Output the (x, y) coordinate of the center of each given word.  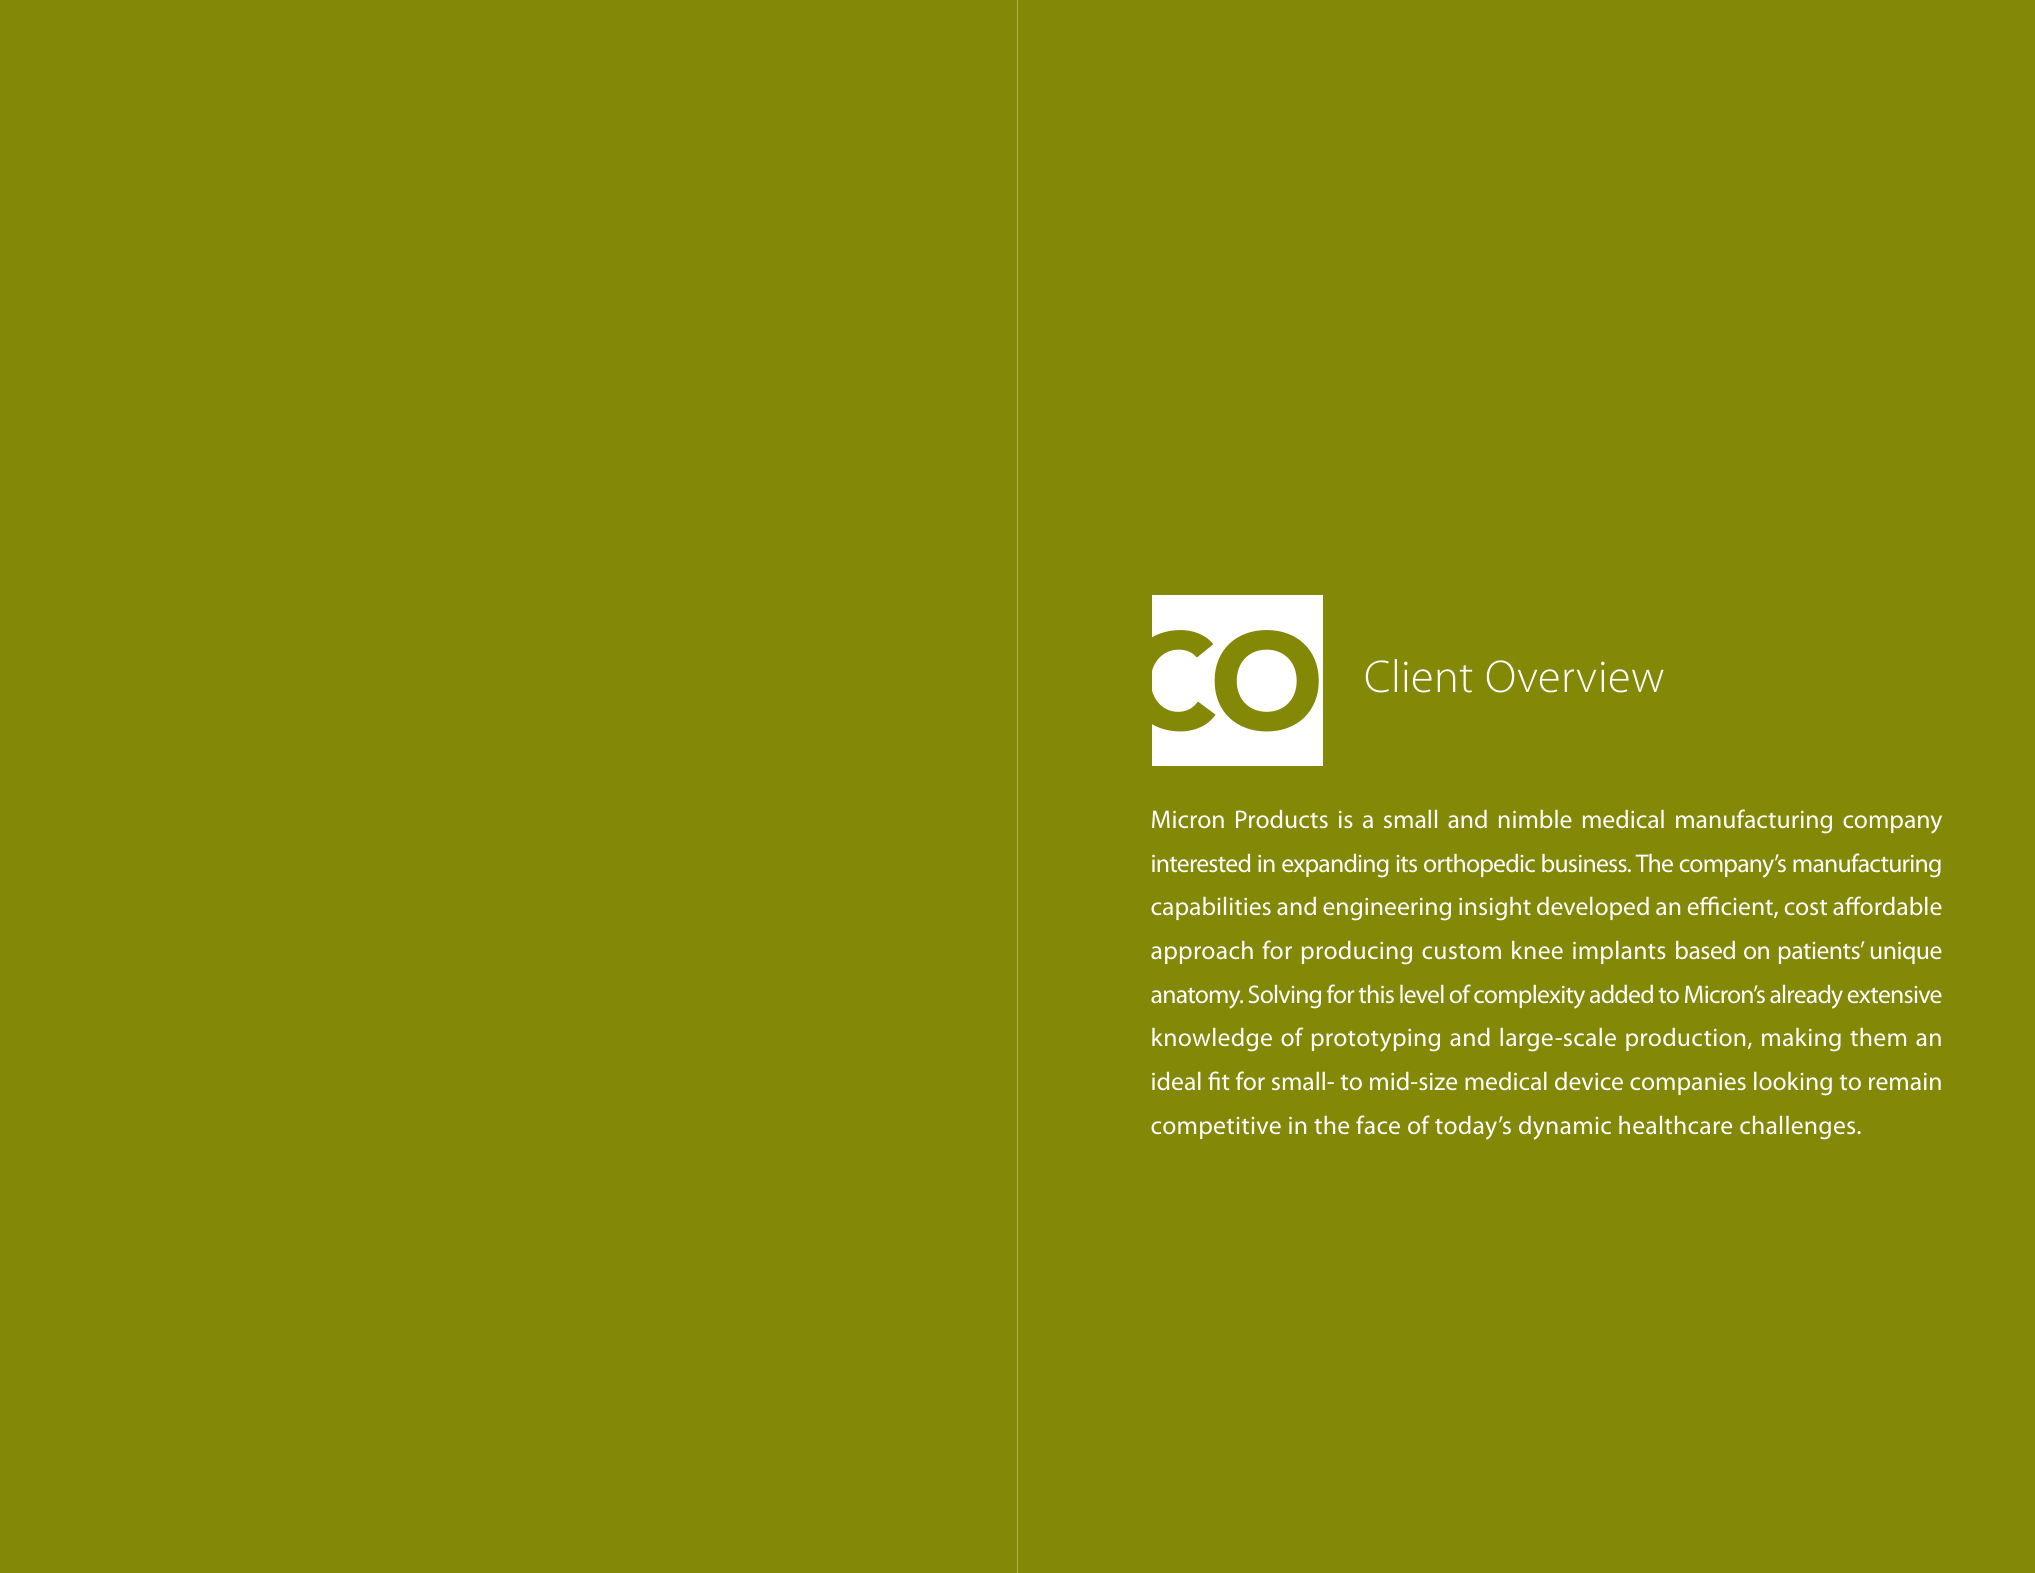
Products (1282, 819)
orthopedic (1479, 865)
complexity (1529, 997)
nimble (1535, 819)
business (1585, 863)
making (1801, 1040)
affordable (1887, 905)
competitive (1216, 1128)
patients (1820, 953)
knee (1537, 950)
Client (1419, 676)
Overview (1575, 676)
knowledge (1212, 1040)
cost (1806, 907)
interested (1201, 863)
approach (1202, 952)
